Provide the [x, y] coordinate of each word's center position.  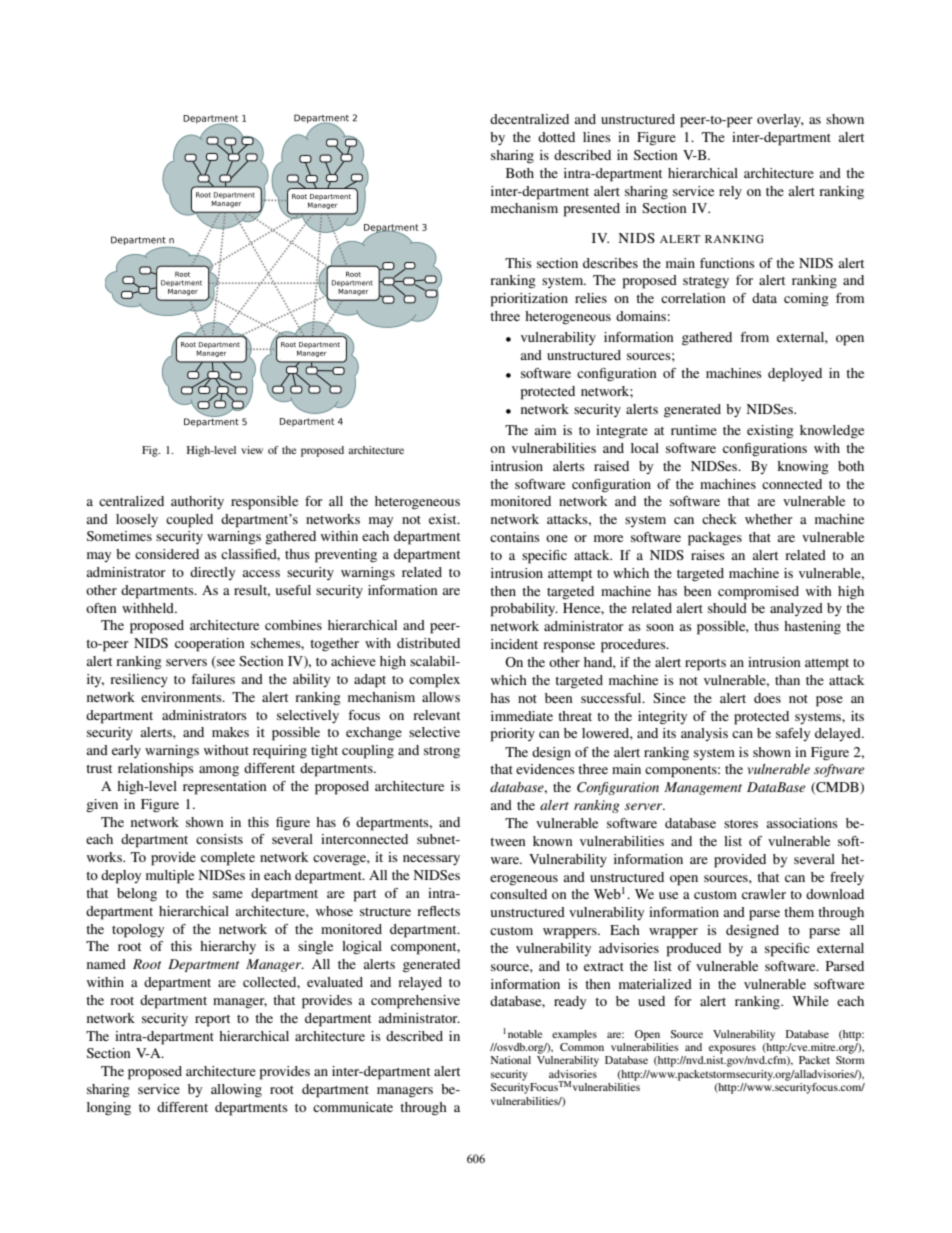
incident [514, 644]
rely [730, 192]
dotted [556, 137]
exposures [732, 1049]
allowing [236, 1091]
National [511, 1060]
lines [597, 137]
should [727, 608]
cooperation [210, 645]
